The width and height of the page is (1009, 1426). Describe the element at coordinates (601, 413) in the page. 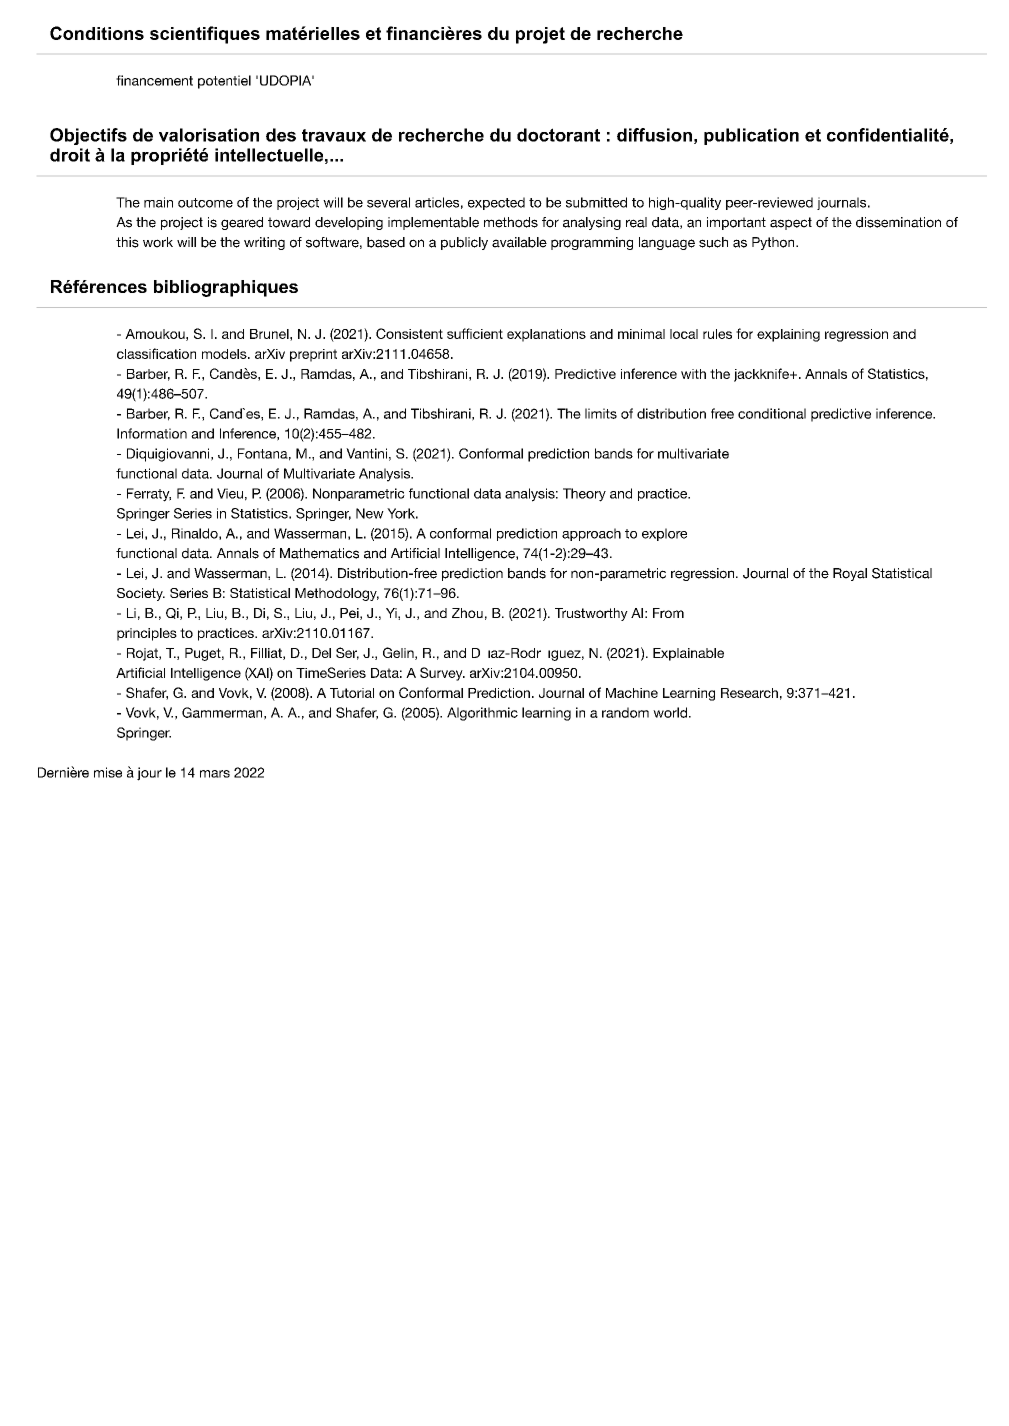

I see `limits` at that location.
